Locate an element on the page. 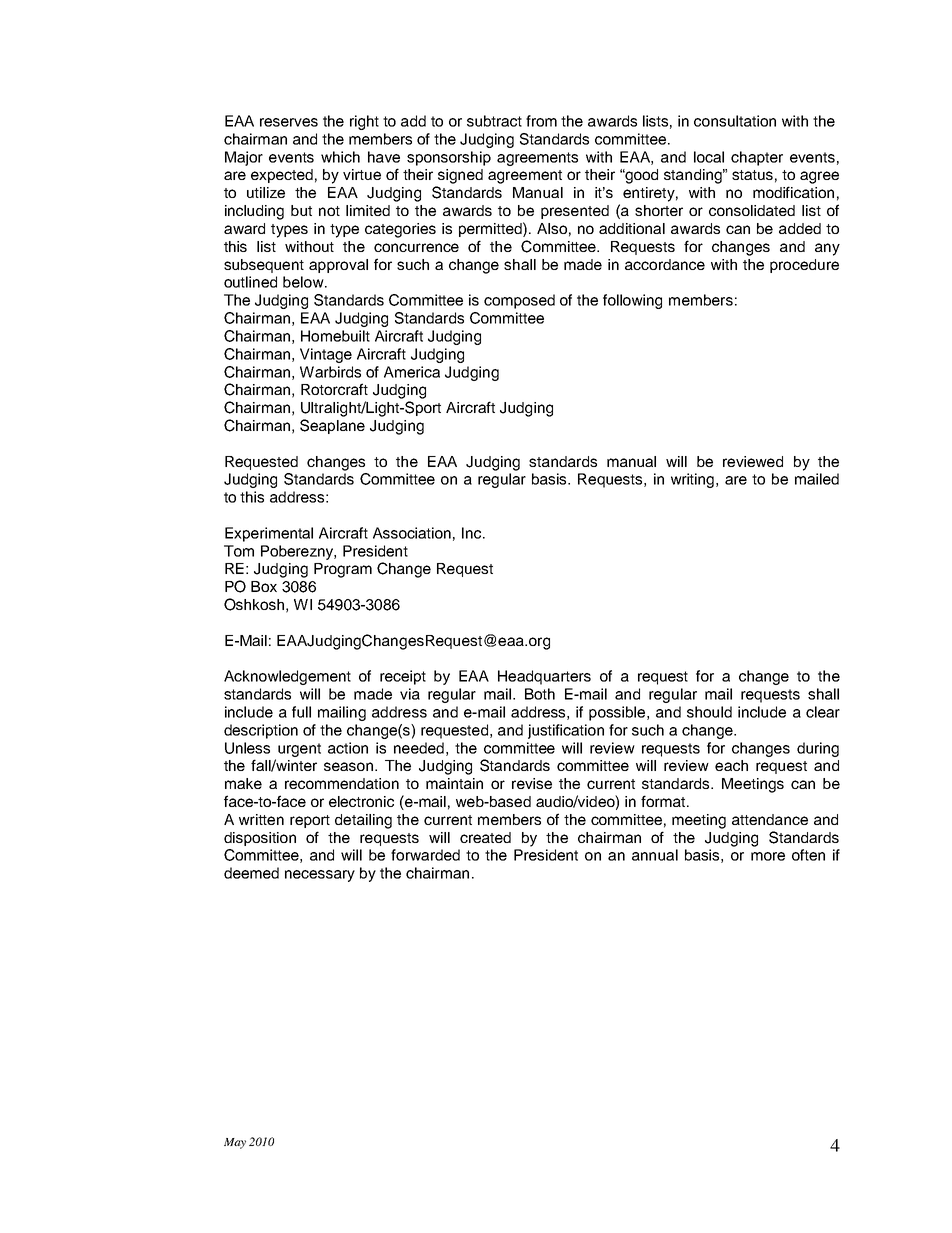 The height and width of the page is (1233, 952). chapter is located at coordinates (757, 158).
